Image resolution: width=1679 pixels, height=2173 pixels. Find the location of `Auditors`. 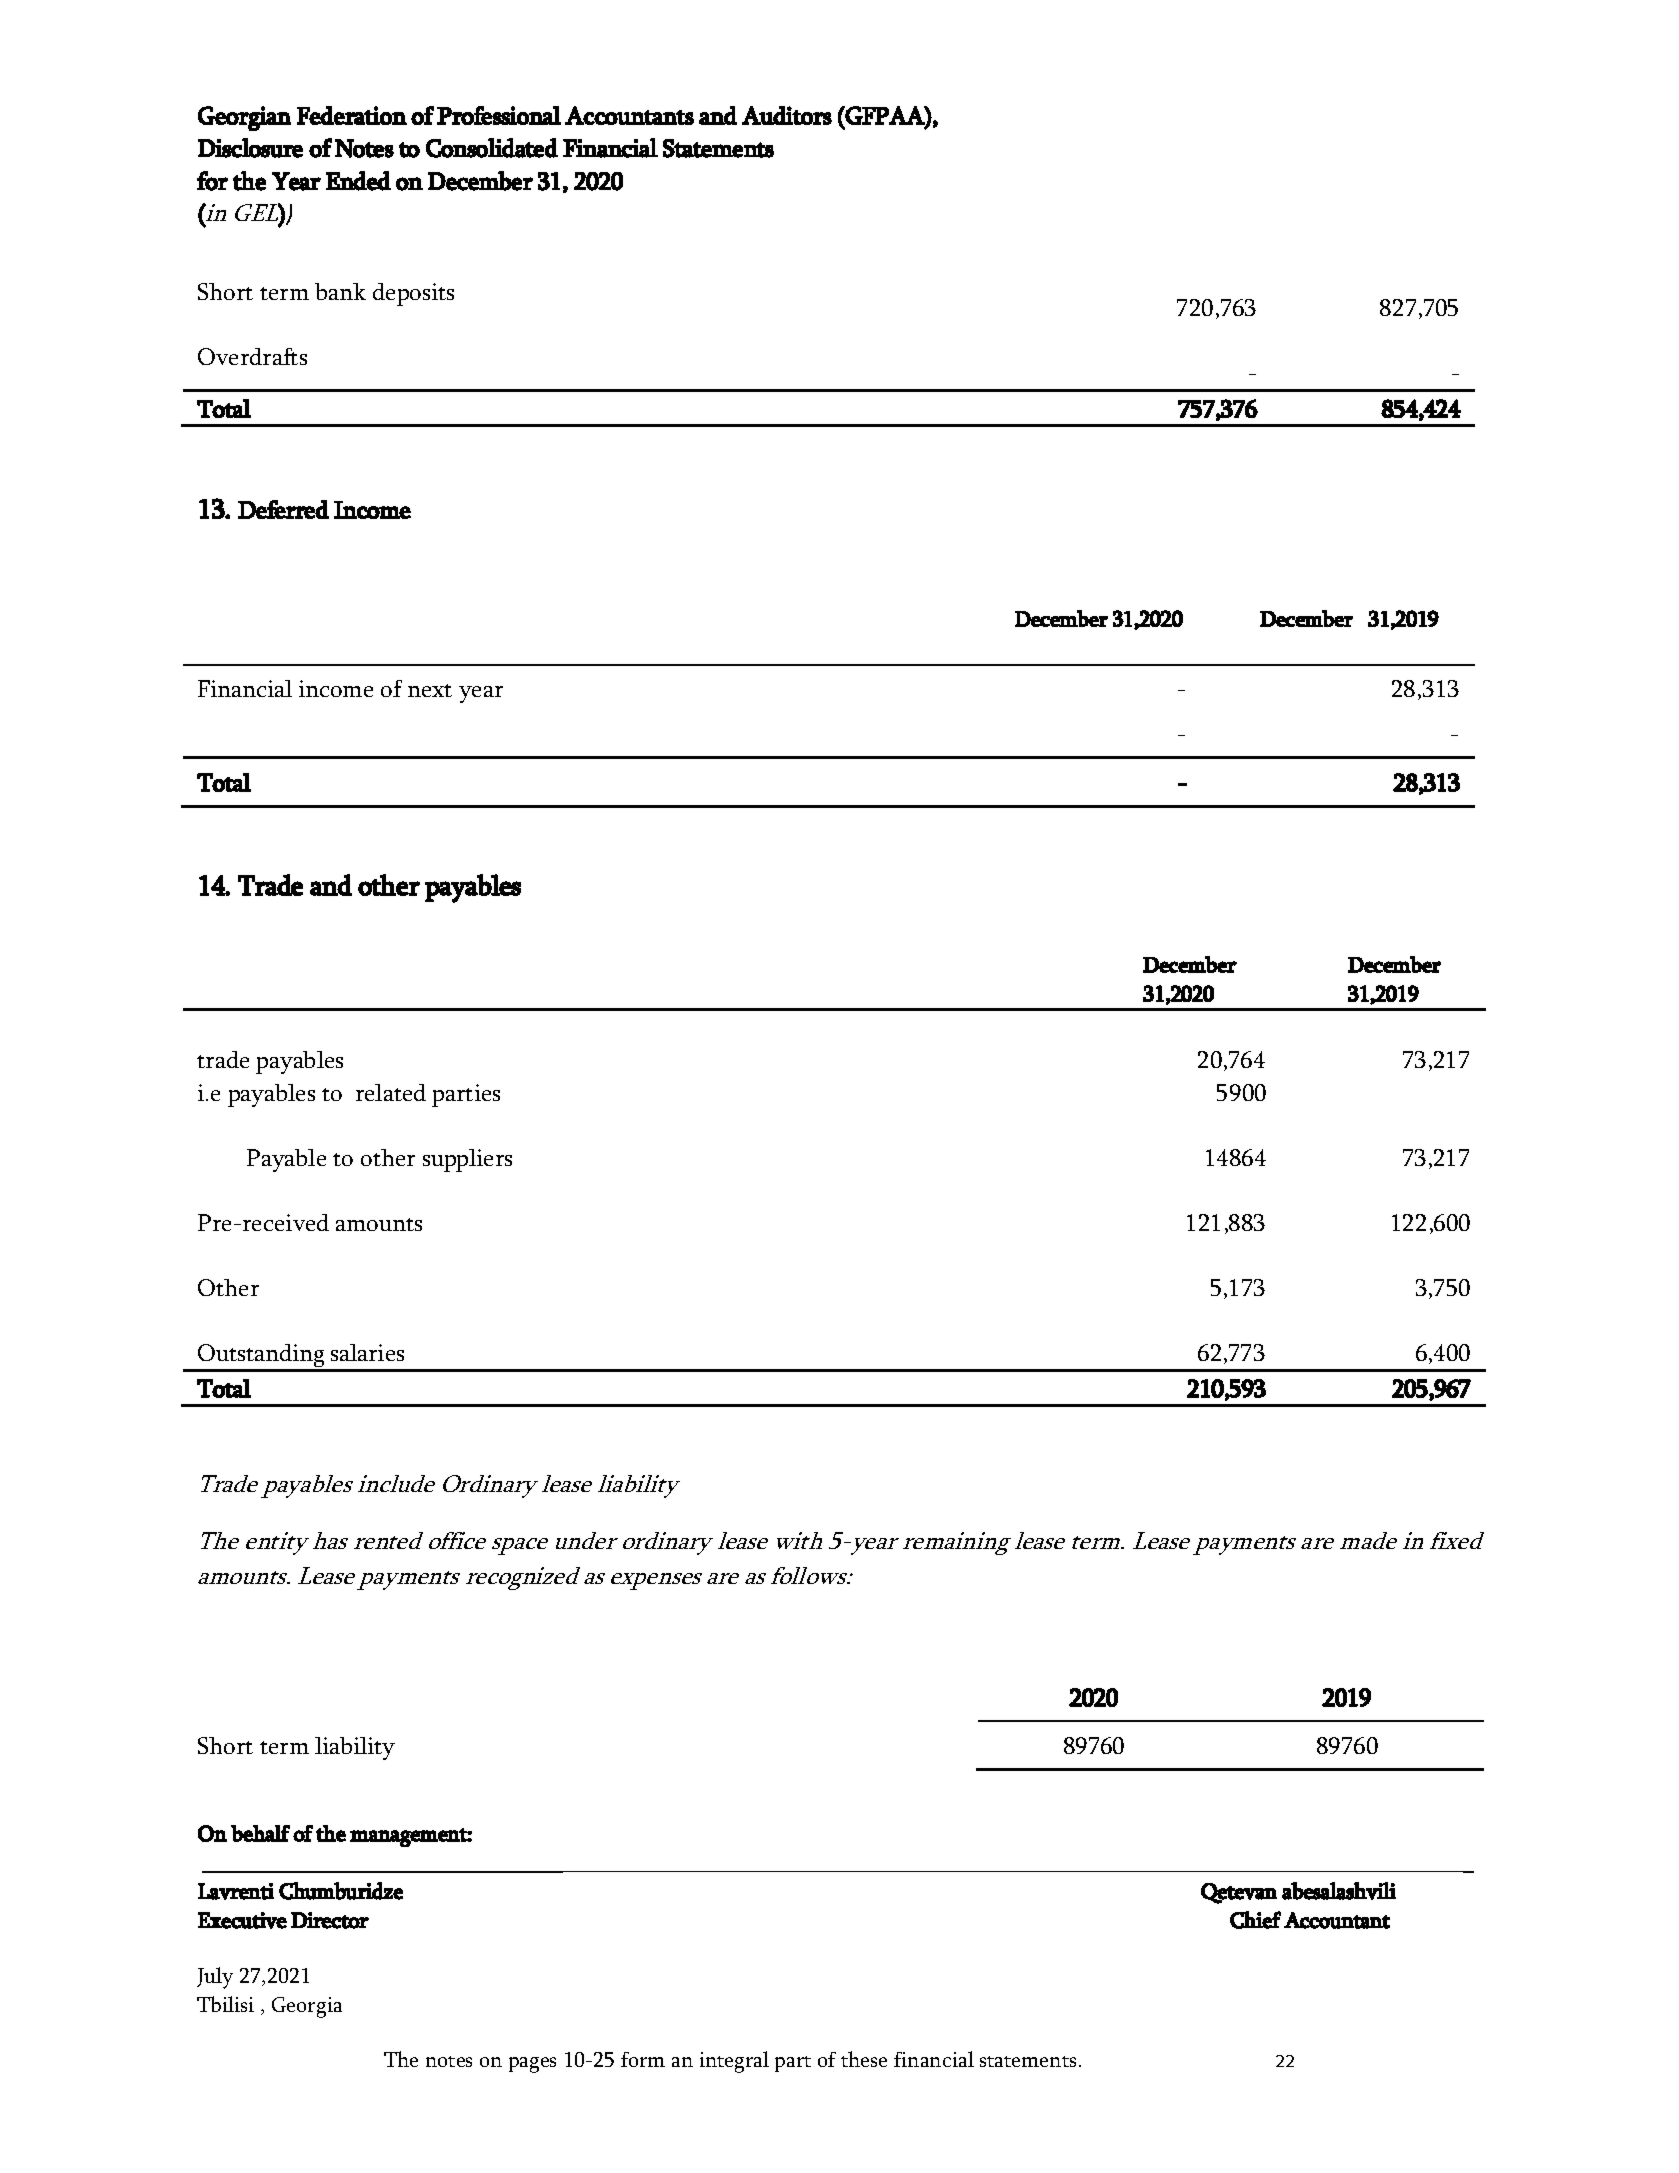

Auditors is located at coordinates (787, 115).
